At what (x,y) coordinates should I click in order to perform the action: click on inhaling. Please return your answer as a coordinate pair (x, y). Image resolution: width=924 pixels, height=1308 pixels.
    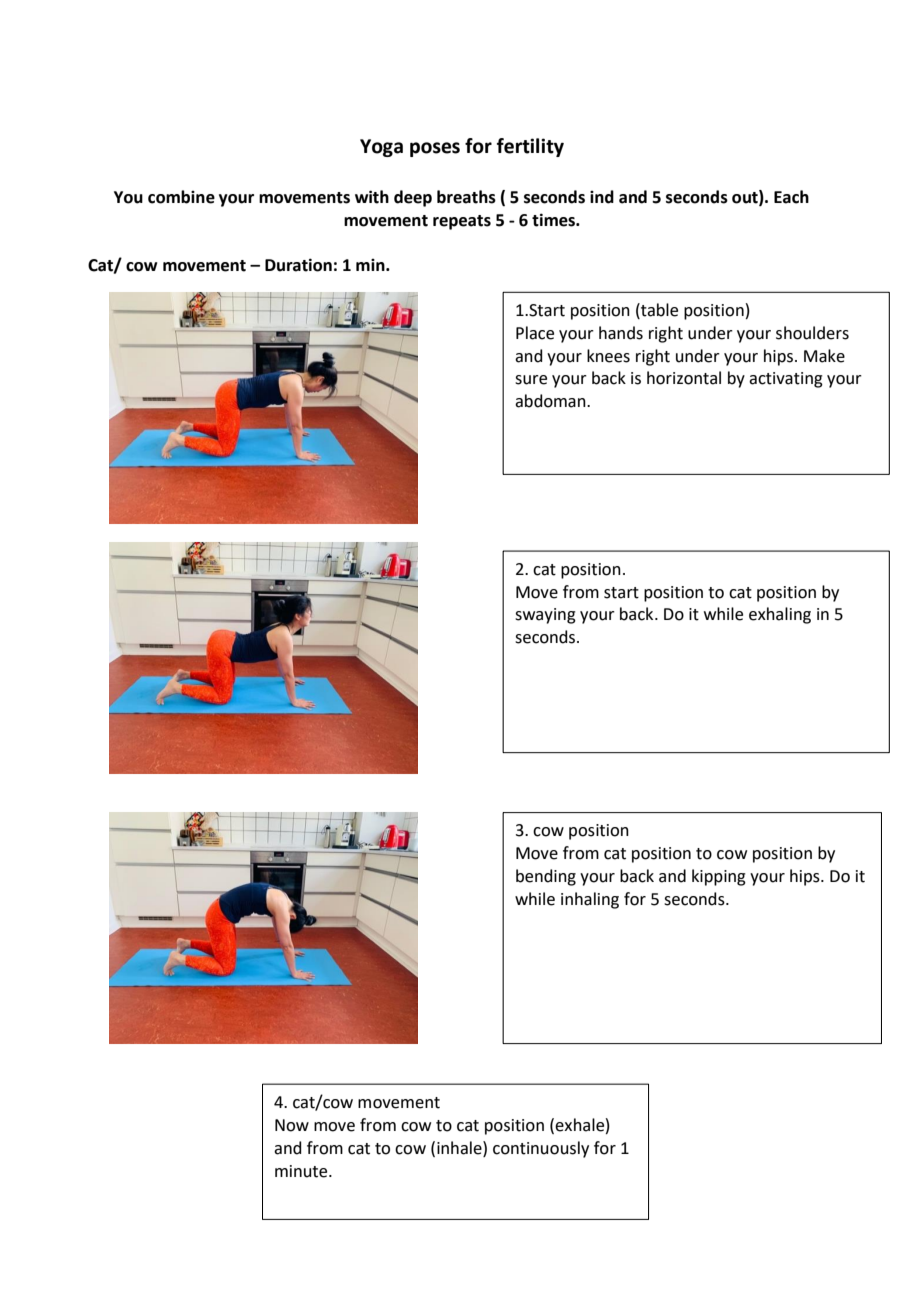
    Looking at the image, I should click on (590, 900).
